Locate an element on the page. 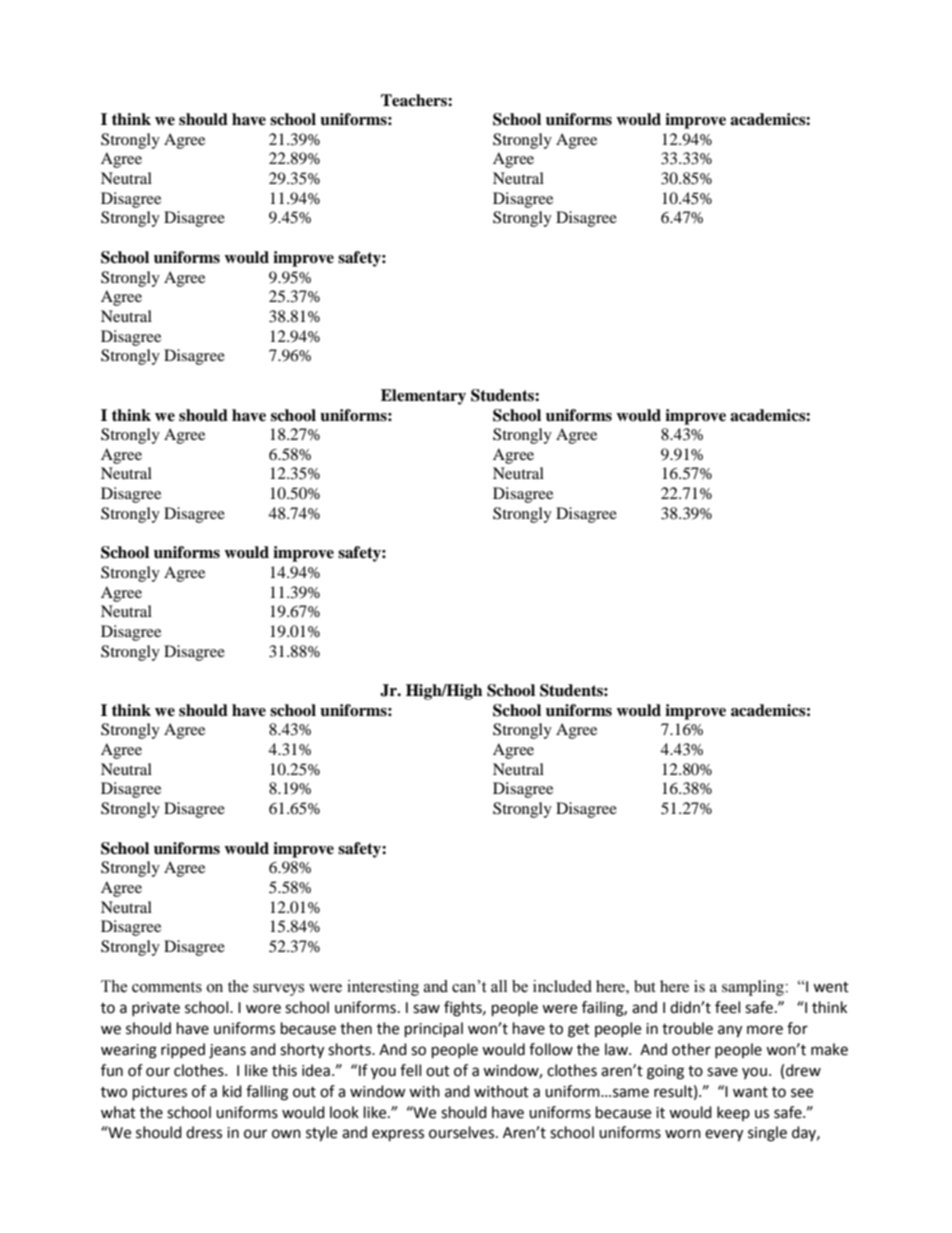  interesting is located at coordinates (383, 988).
